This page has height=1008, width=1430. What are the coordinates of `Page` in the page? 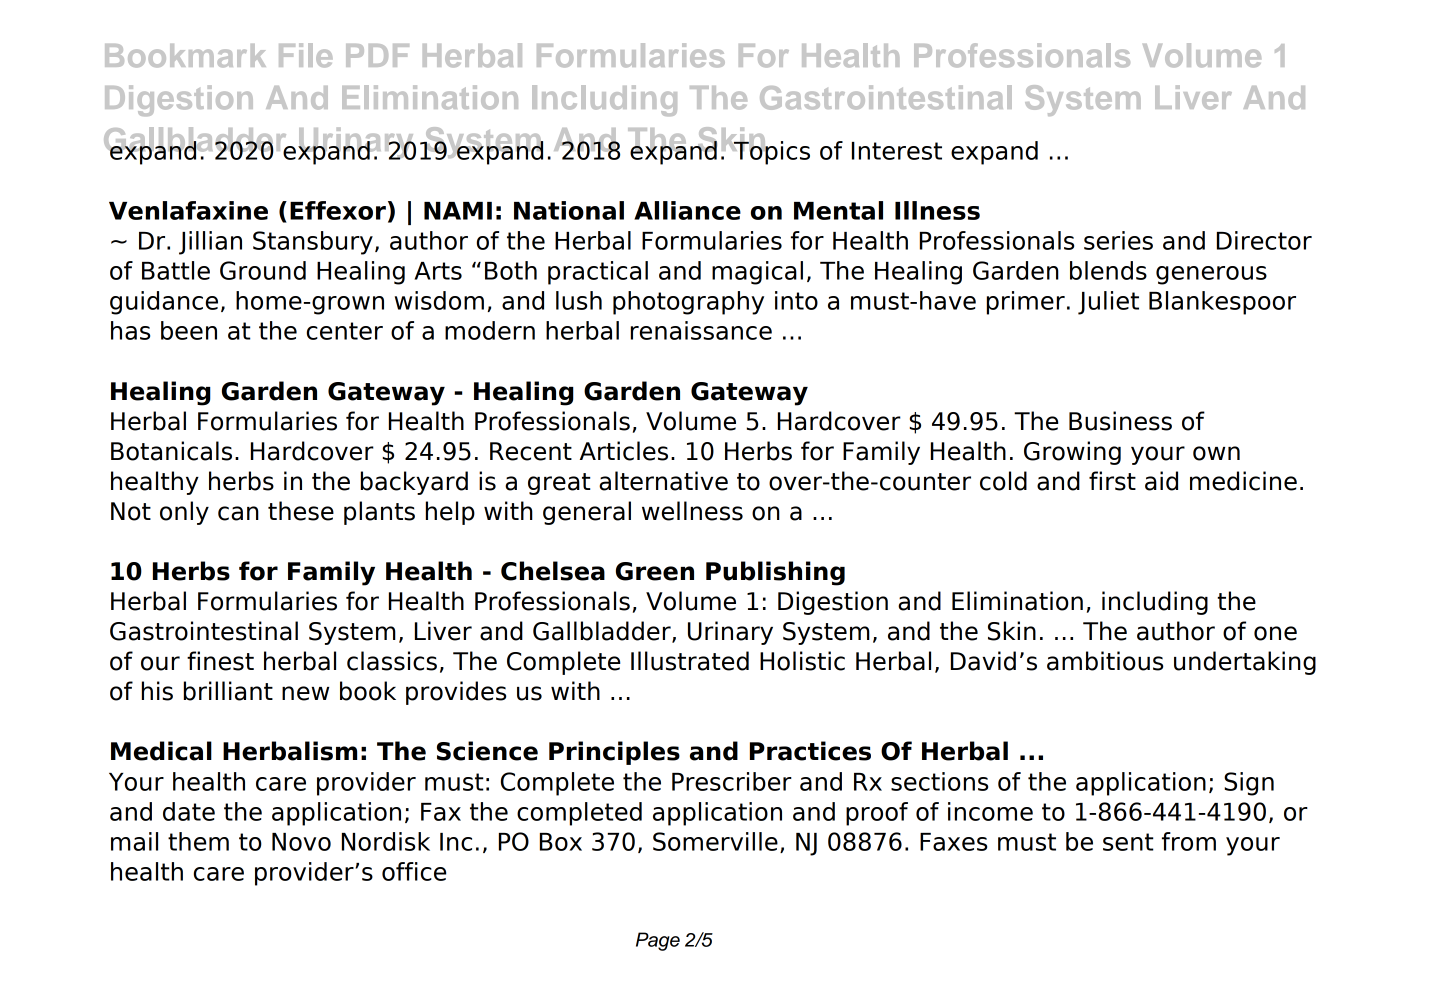 It's located at (658, 941).
